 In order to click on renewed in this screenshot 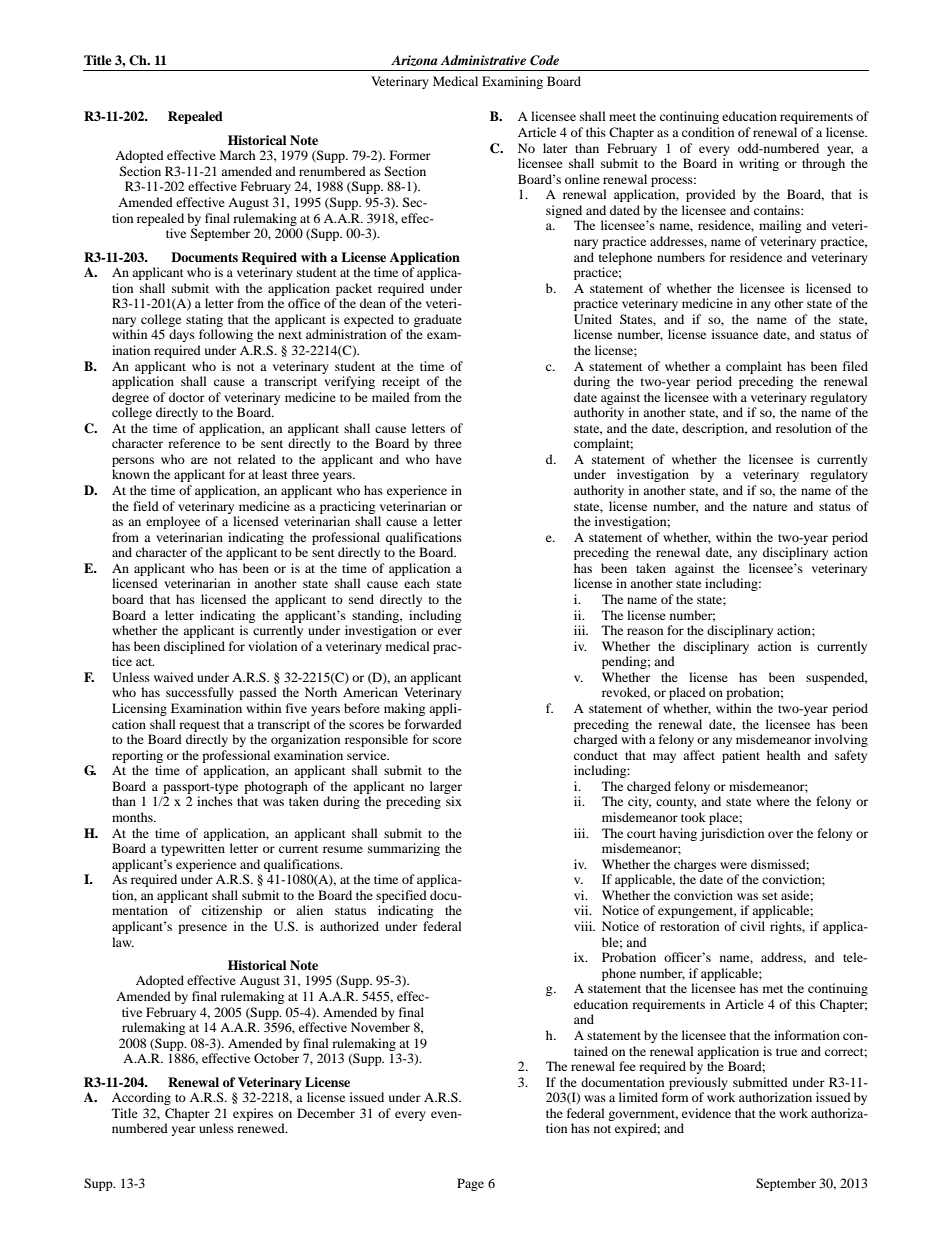, I will do `click(262, 1128)`.
